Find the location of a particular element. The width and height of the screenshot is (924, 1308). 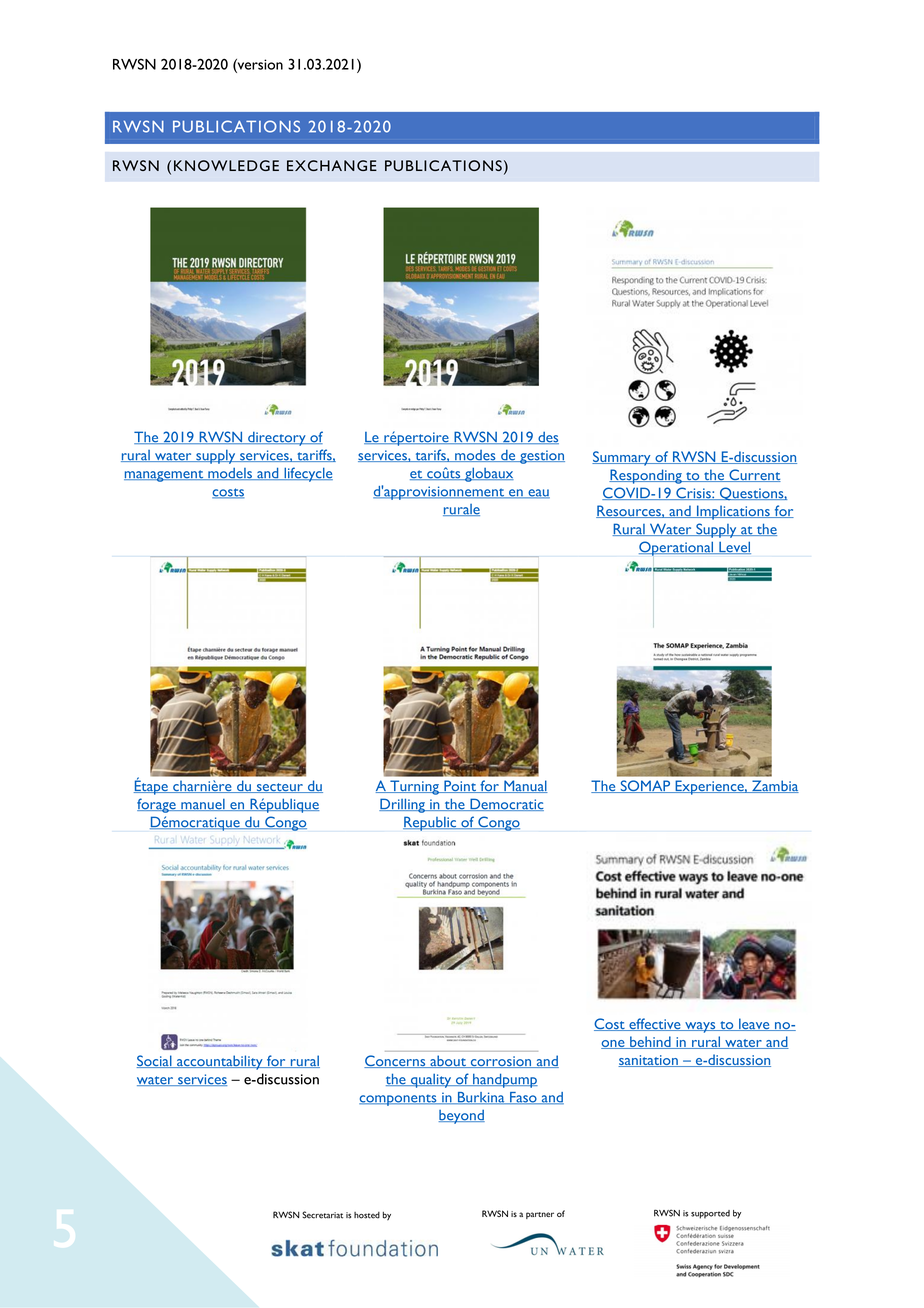

EXCHANGE is located at coordinates (332, 165).
